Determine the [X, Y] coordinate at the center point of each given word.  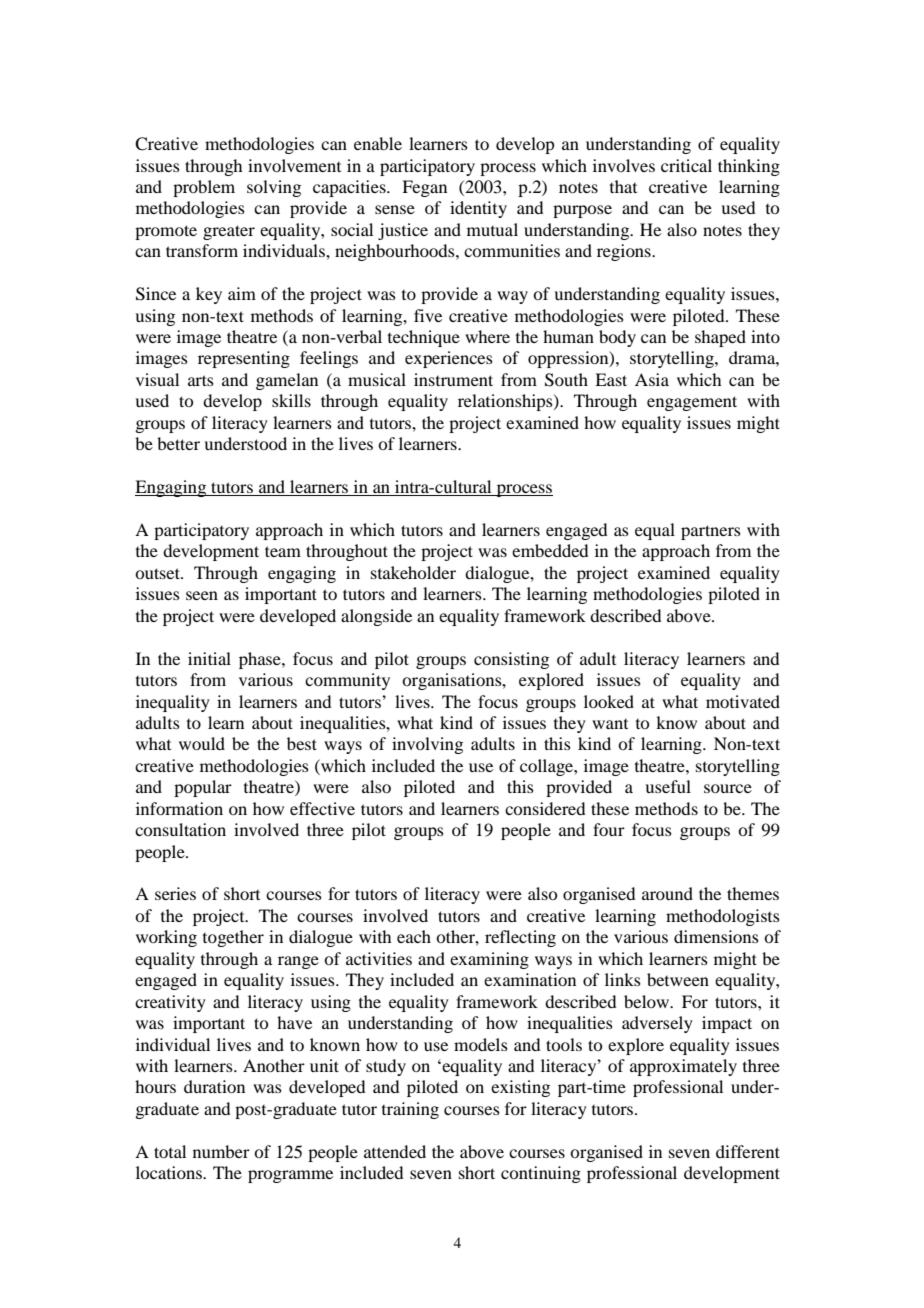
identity [478, 209]
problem [204, 188]
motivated [743, 701]
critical [686, 165]
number [221, 1151]
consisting [511, 660]
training [410, 1110]
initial [209, 658]
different [748, 1151]
